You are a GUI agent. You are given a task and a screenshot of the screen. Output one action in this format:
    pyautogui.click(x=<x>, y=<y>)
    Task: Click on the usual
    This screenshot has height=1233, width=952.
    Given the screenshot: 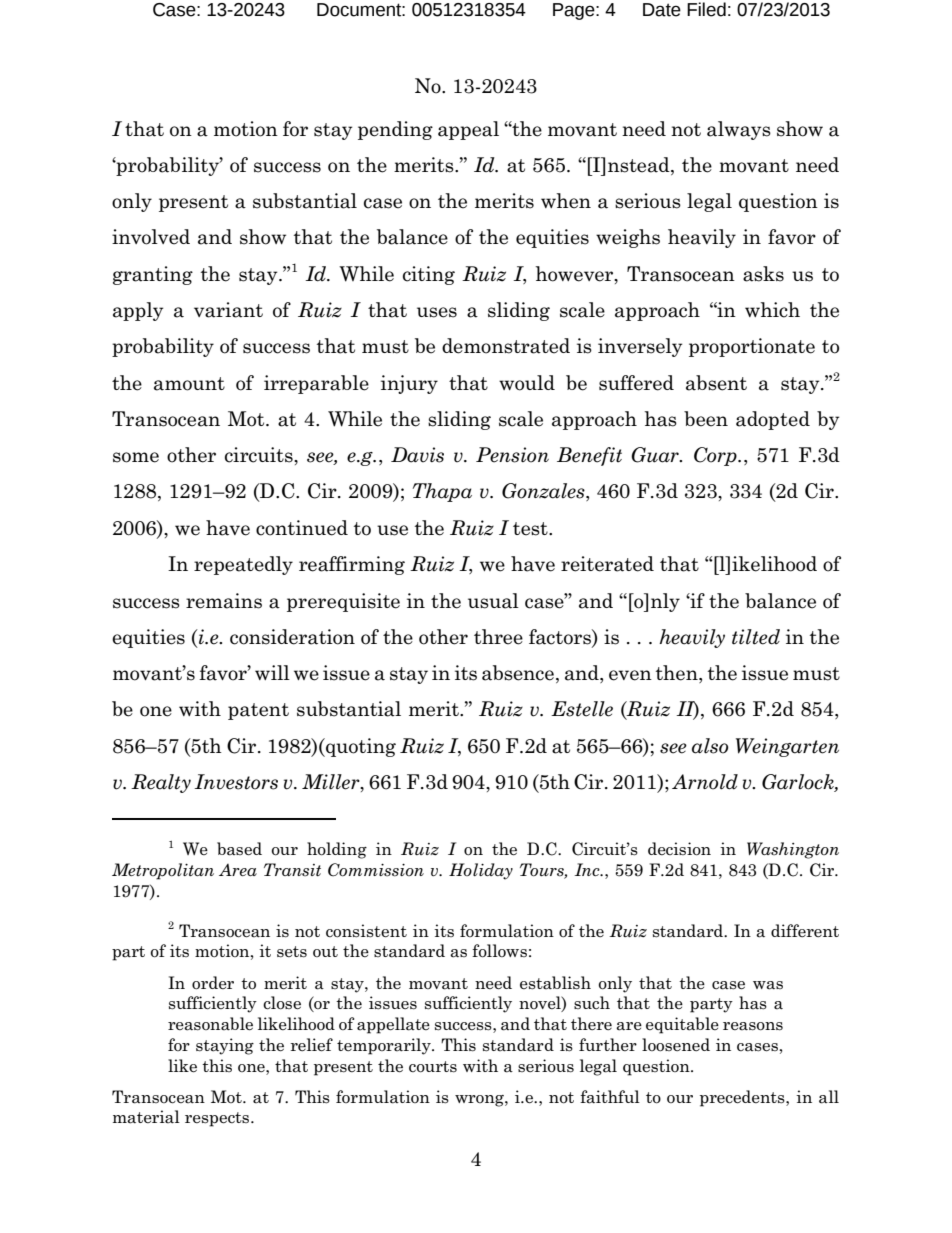 What is the action you would take?
    pyautogui.click(x=493, y=601)
